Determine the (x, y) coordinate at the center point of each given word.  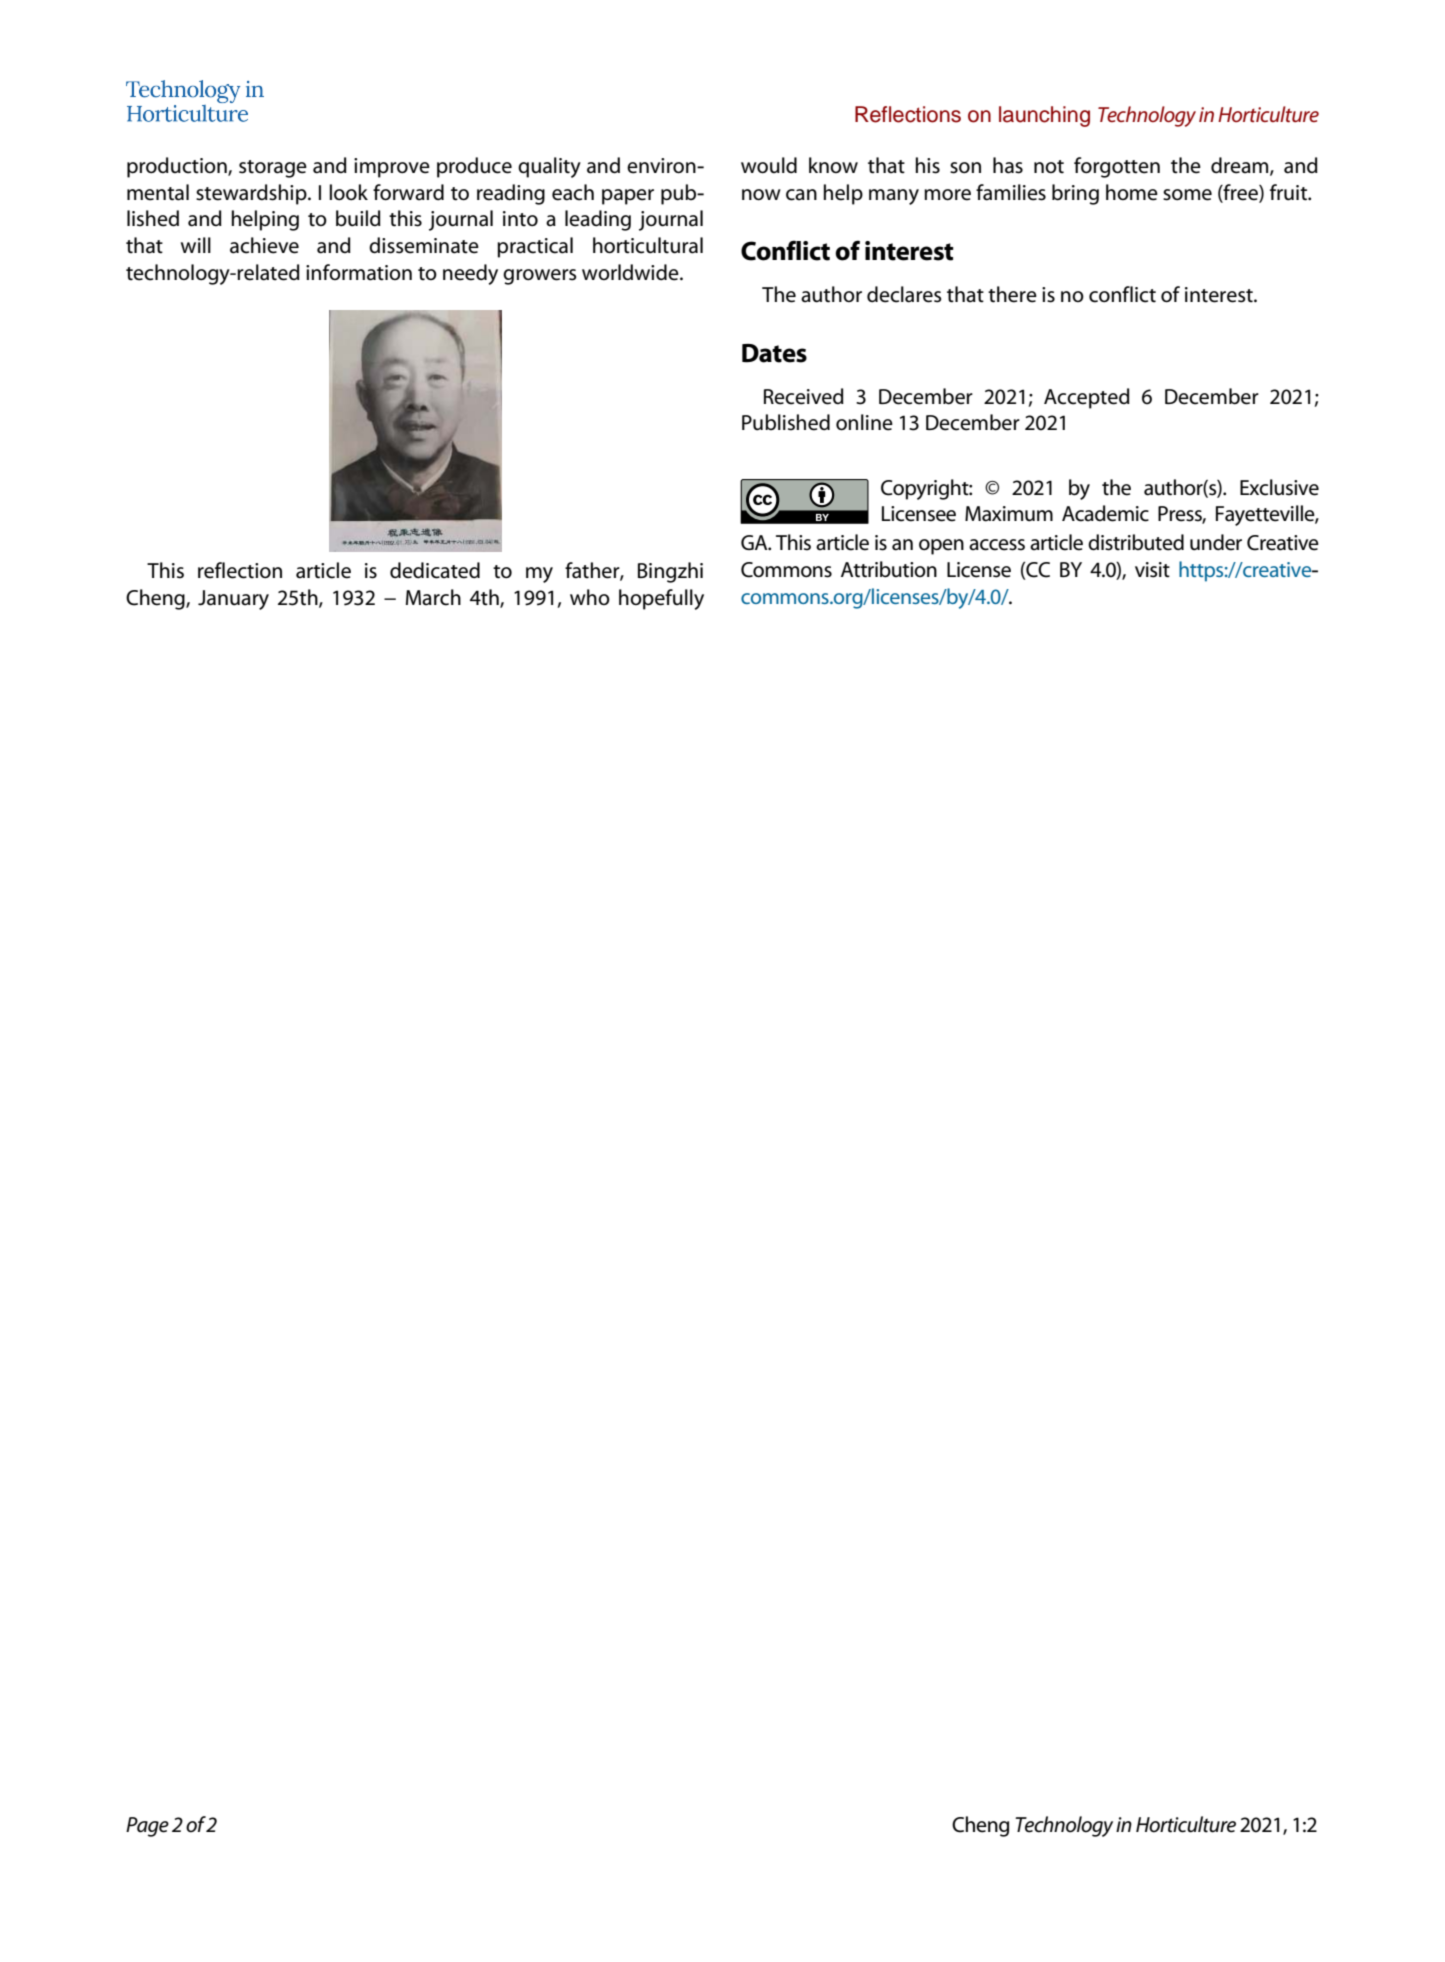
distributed (1136, 542)
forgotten (1117, 167)
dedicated (435, 570)
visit (1152, 570)
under (1216, 542)
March (433, 597)
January (233, 600)
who (590, 597)
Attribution (889, 569)
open (941, 547)
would (769, 165)
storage (273, 169)
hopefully (661, 599)
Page (147, 1827)
